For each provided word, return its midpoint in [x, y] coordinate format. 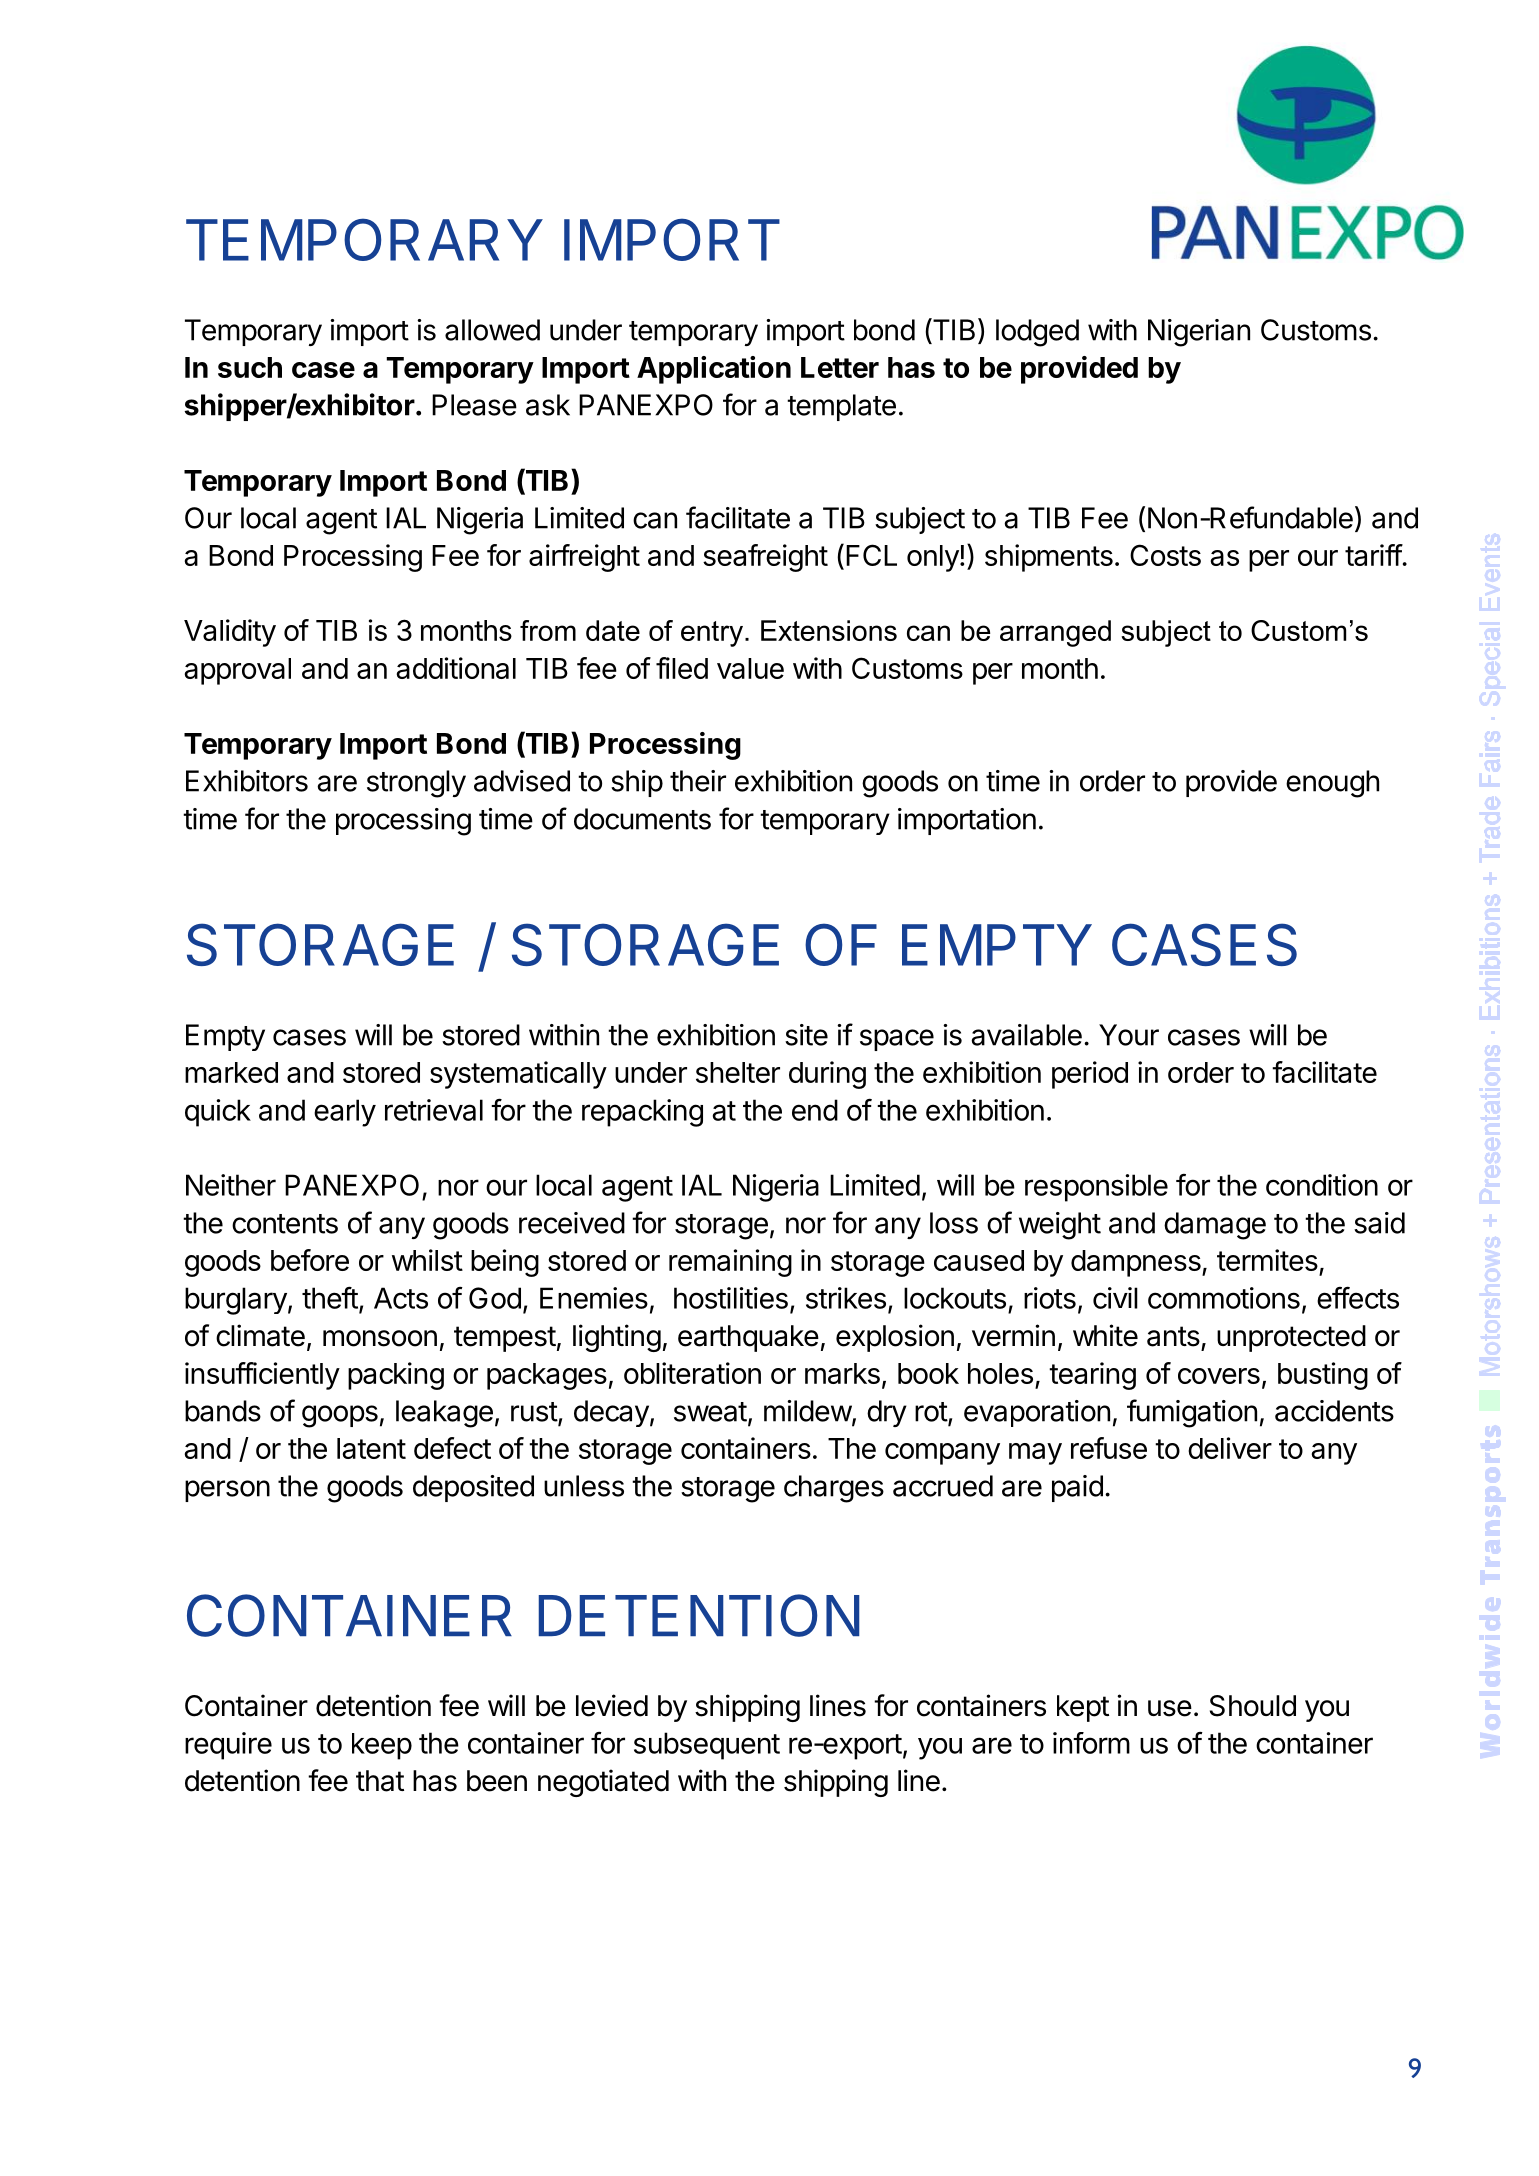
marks [842, 1373]
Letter [840, 367]
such [250, 367]
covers [1219, 1376]
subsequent [707, 1746]
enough [1332, 784]
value [750, 668]
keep [382, 1746]
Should [1253, 1706]
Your [1129, 1035]
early [345, 1113]
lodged [1037, 333]
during [827, 1075]
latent [371, 1448]
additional [456, 668]
